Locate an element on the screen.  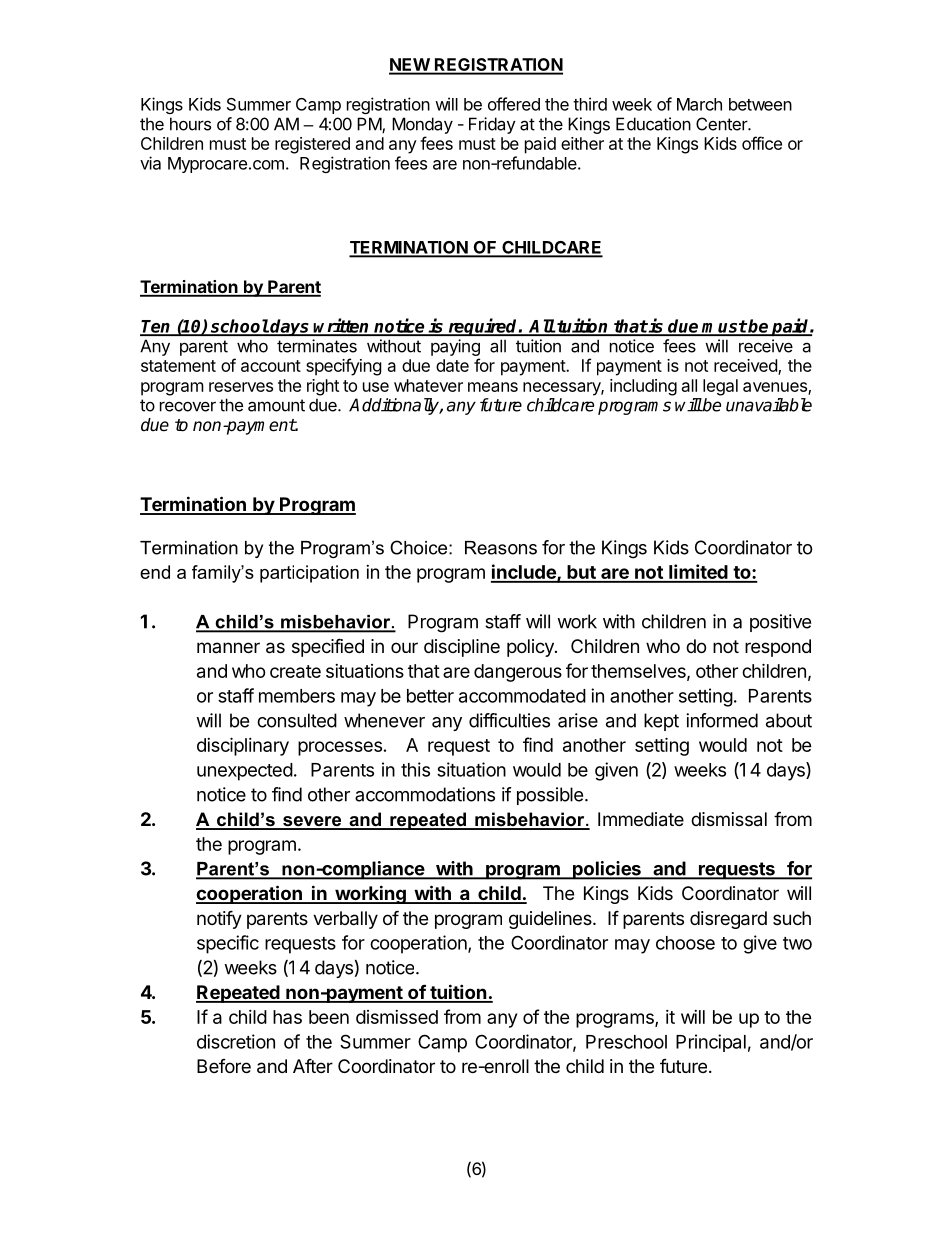
Center is located at coordinates (722, 124).
